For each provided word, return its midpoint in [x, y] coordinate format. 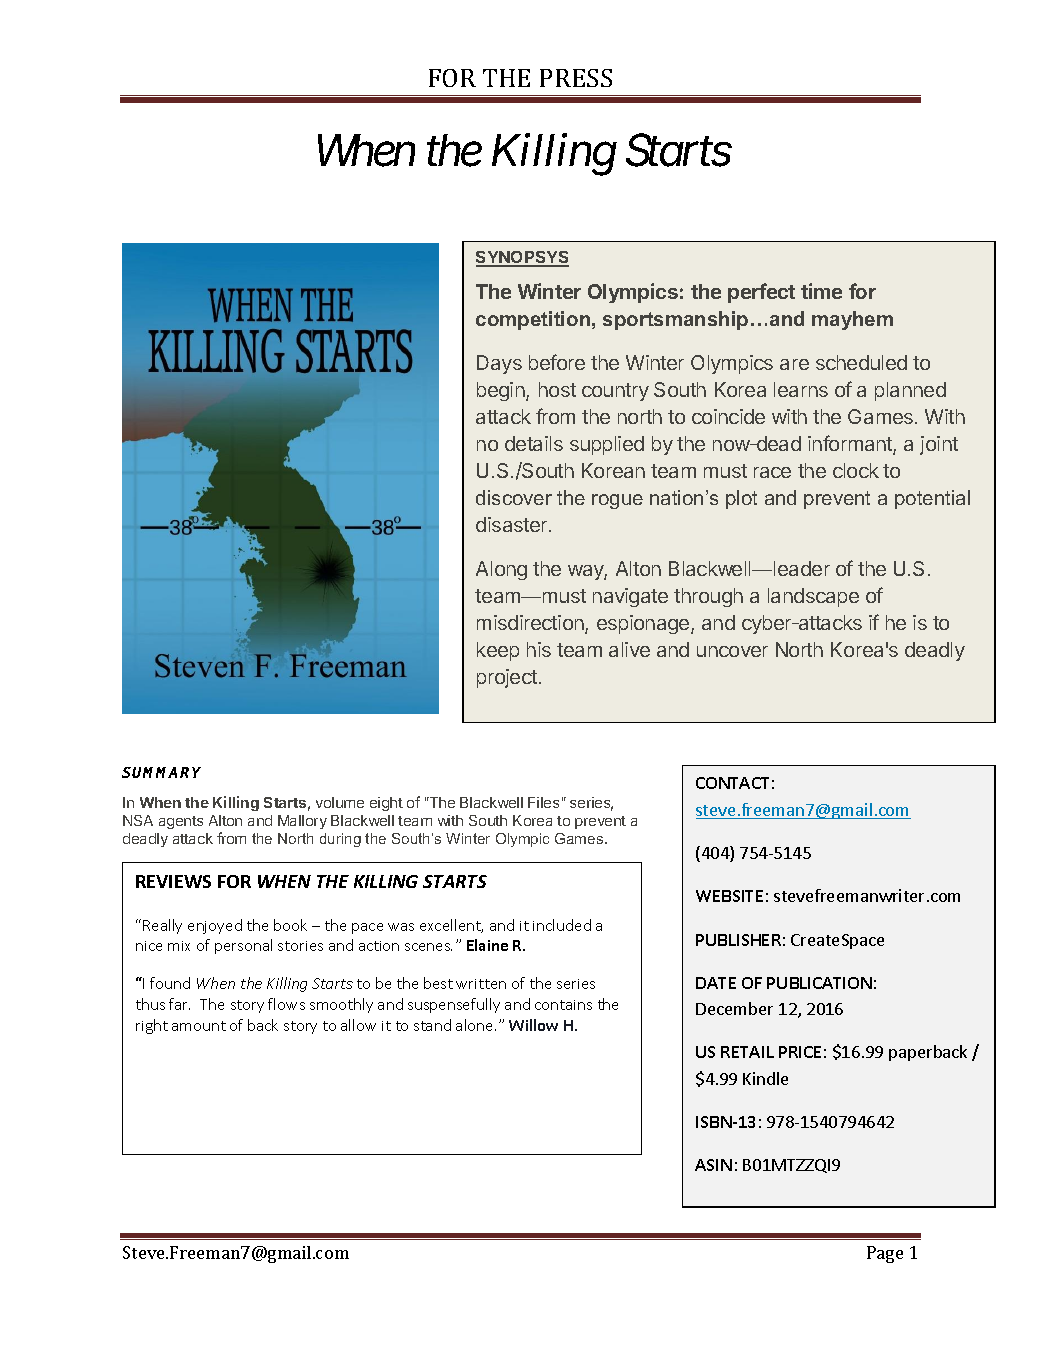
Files [543, 802]
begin [502, 391]
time [821, 291]
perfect [761, 293]
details [534, 443]
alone [476, 1025]
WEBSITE [729, 896]
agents [181, 822]
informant [851, 444]
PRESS [576, 78]
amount [199, 1026]
